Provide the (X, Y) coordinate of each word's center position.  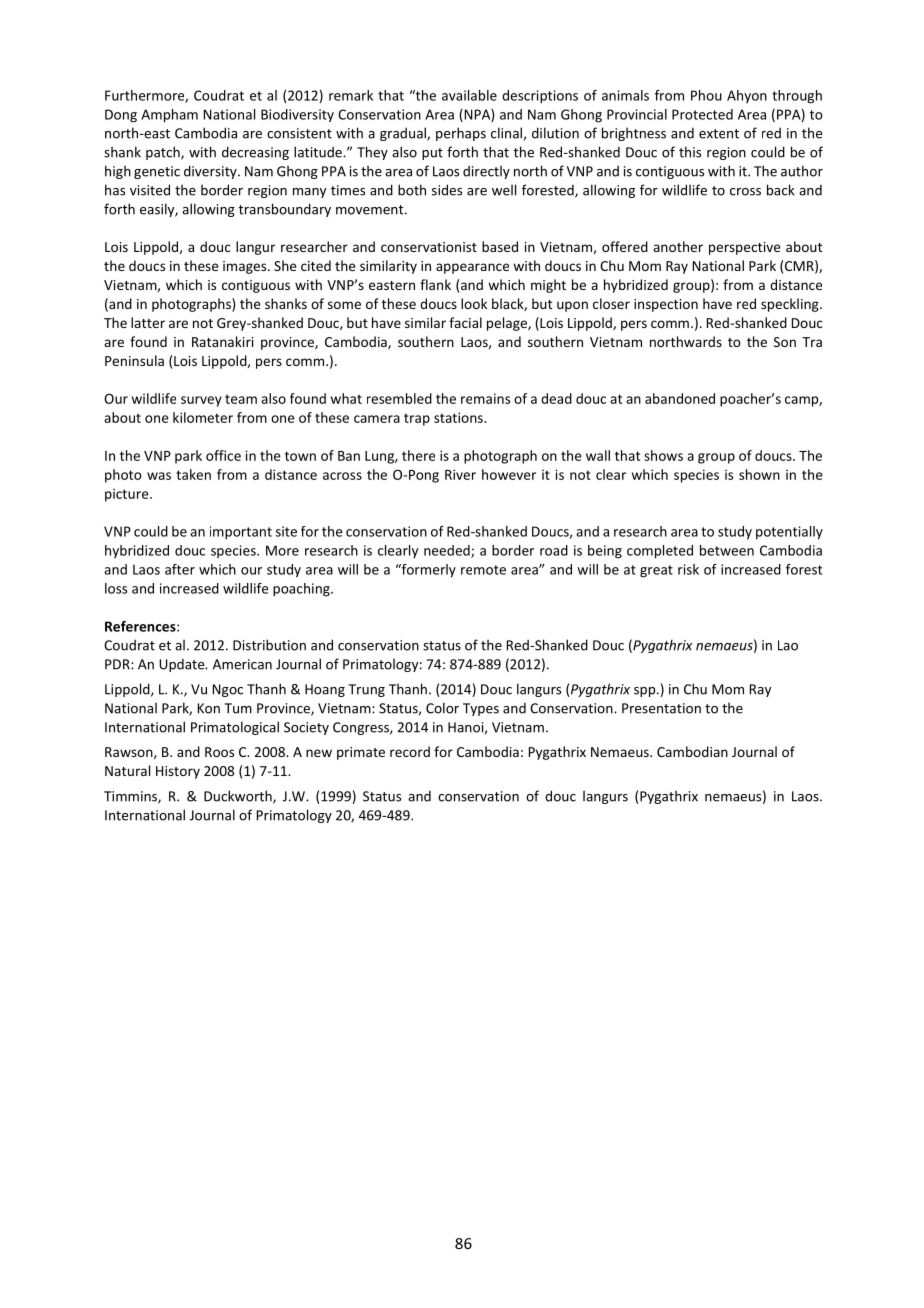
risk (688, 569)
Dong (121, 116)
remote (483, 570)
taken (193, 474)
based (500, 246)
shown (759, 474)
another (678, 246)
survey (201, 401)
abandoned (680, 398)
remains (485, 398)
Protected (702, 114)
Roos (219, 752)
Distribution (269, 645)
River (460, 474)
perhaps (461, 134)
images (246, 267)
